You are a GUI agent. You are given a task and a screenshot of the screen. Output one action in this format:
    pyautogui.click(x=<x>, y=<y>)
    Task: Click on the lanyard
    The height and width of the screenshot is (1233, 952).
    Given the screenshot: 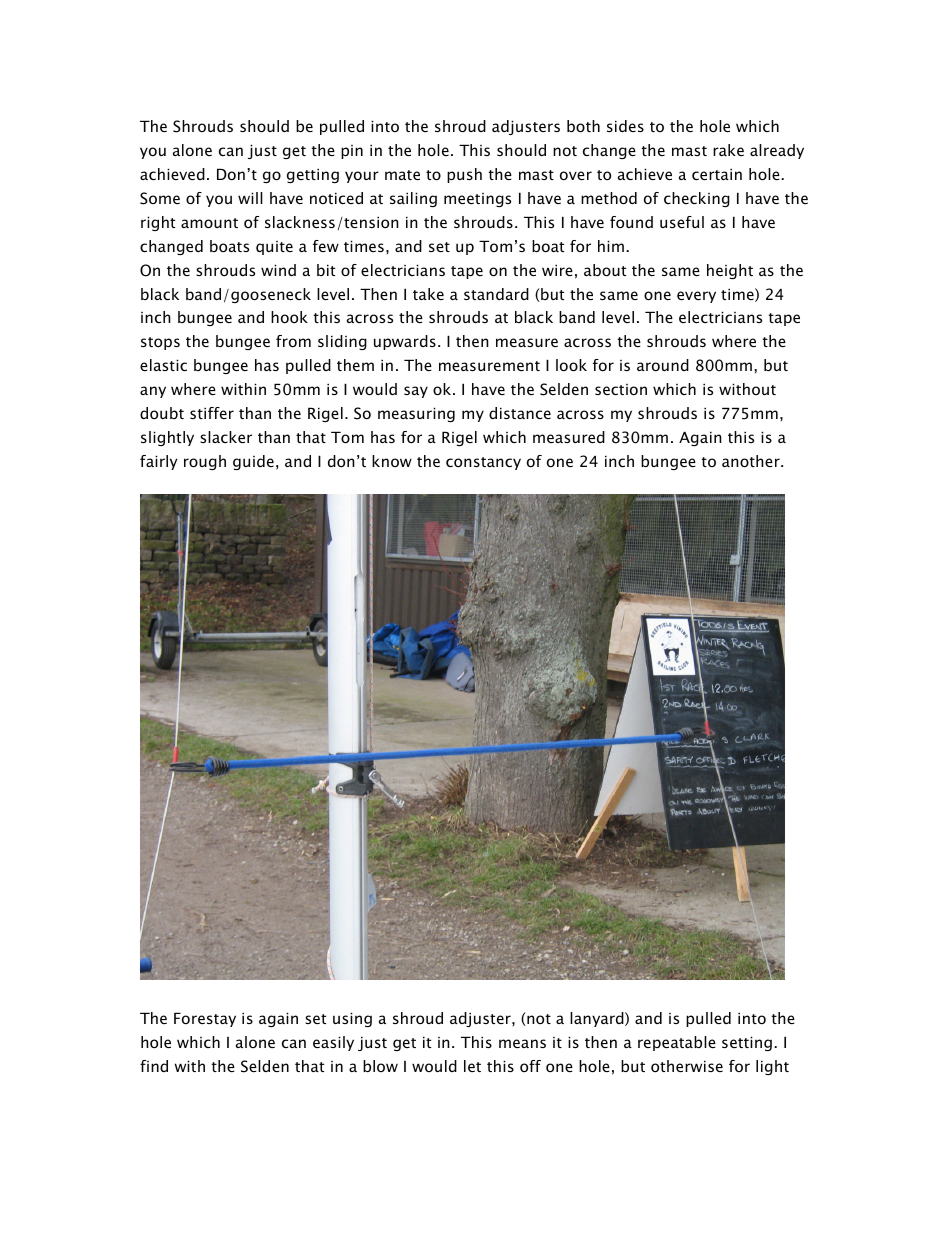 What is the action you would take?
    pyautogui.click(x=598, y=1019)
